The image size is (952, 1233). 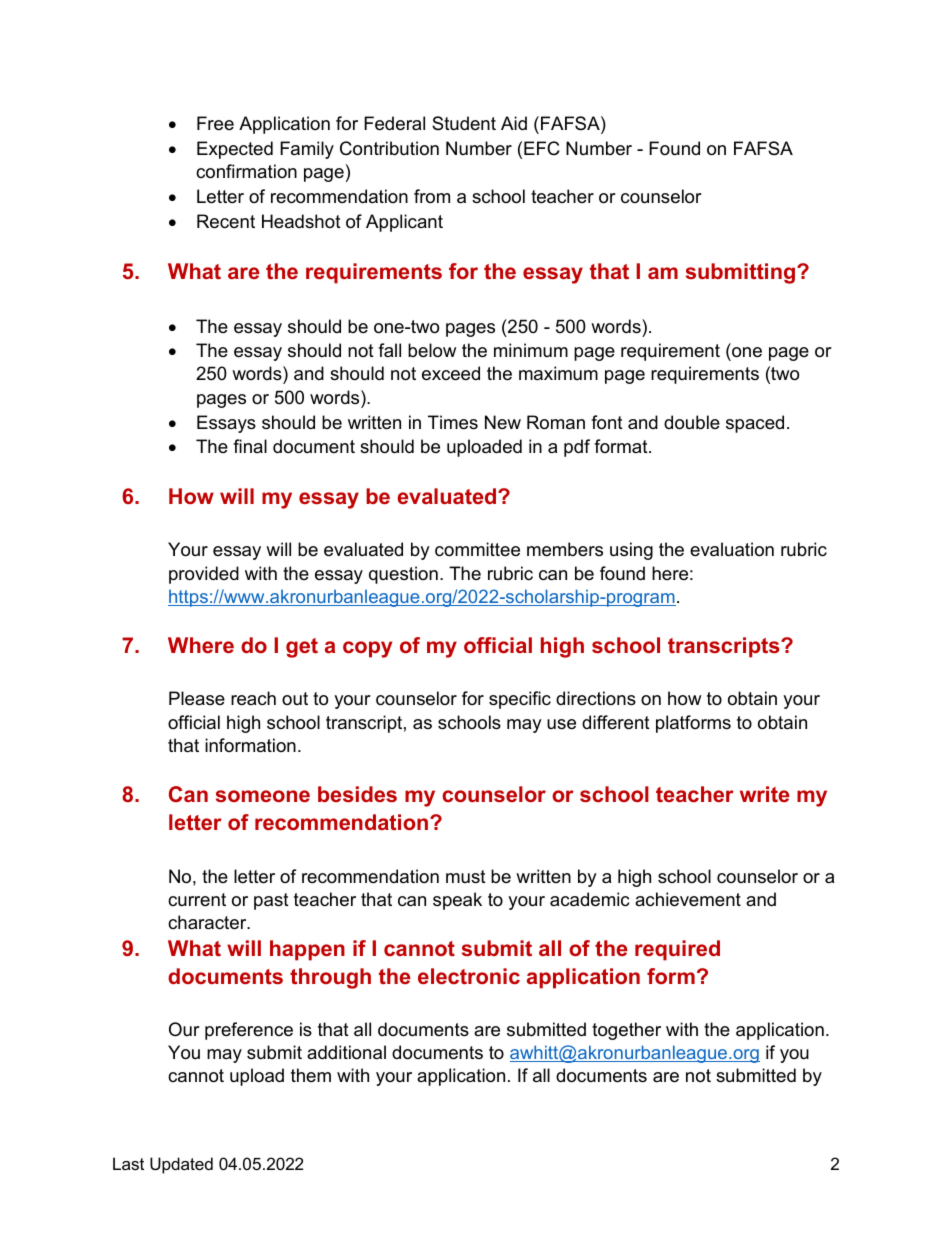 I want to click on Please, so click(x=197, y=698).
